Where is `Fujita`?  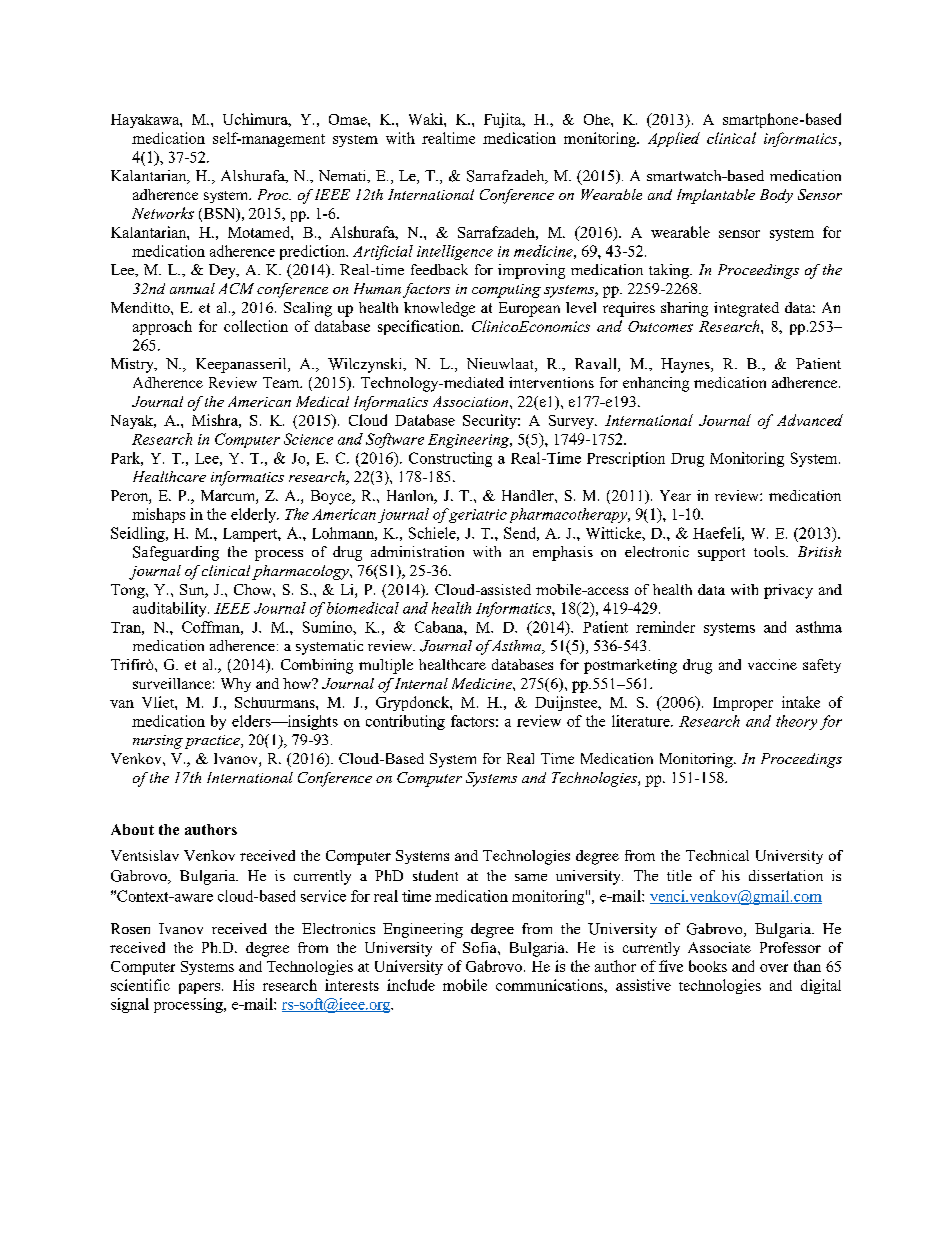 Fujita is located at coordinates (504, 120).
